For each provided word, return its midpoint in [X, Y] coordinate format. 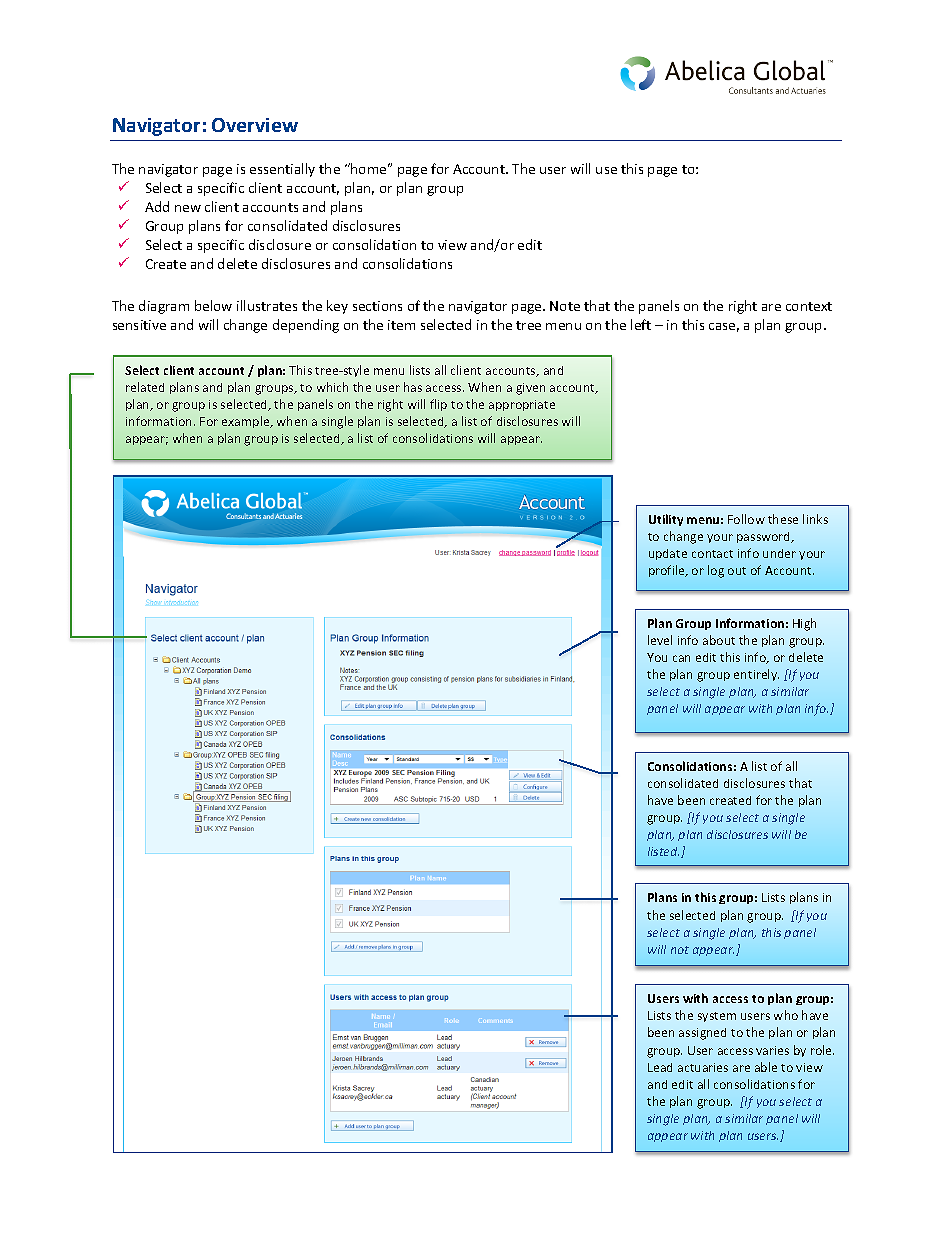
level [660, 640]
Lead [660, 1067]
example [247, 422]
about [719, 640]
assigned [702, 1034]
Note [565, 306]
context [809, 306]
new [188, 208]
